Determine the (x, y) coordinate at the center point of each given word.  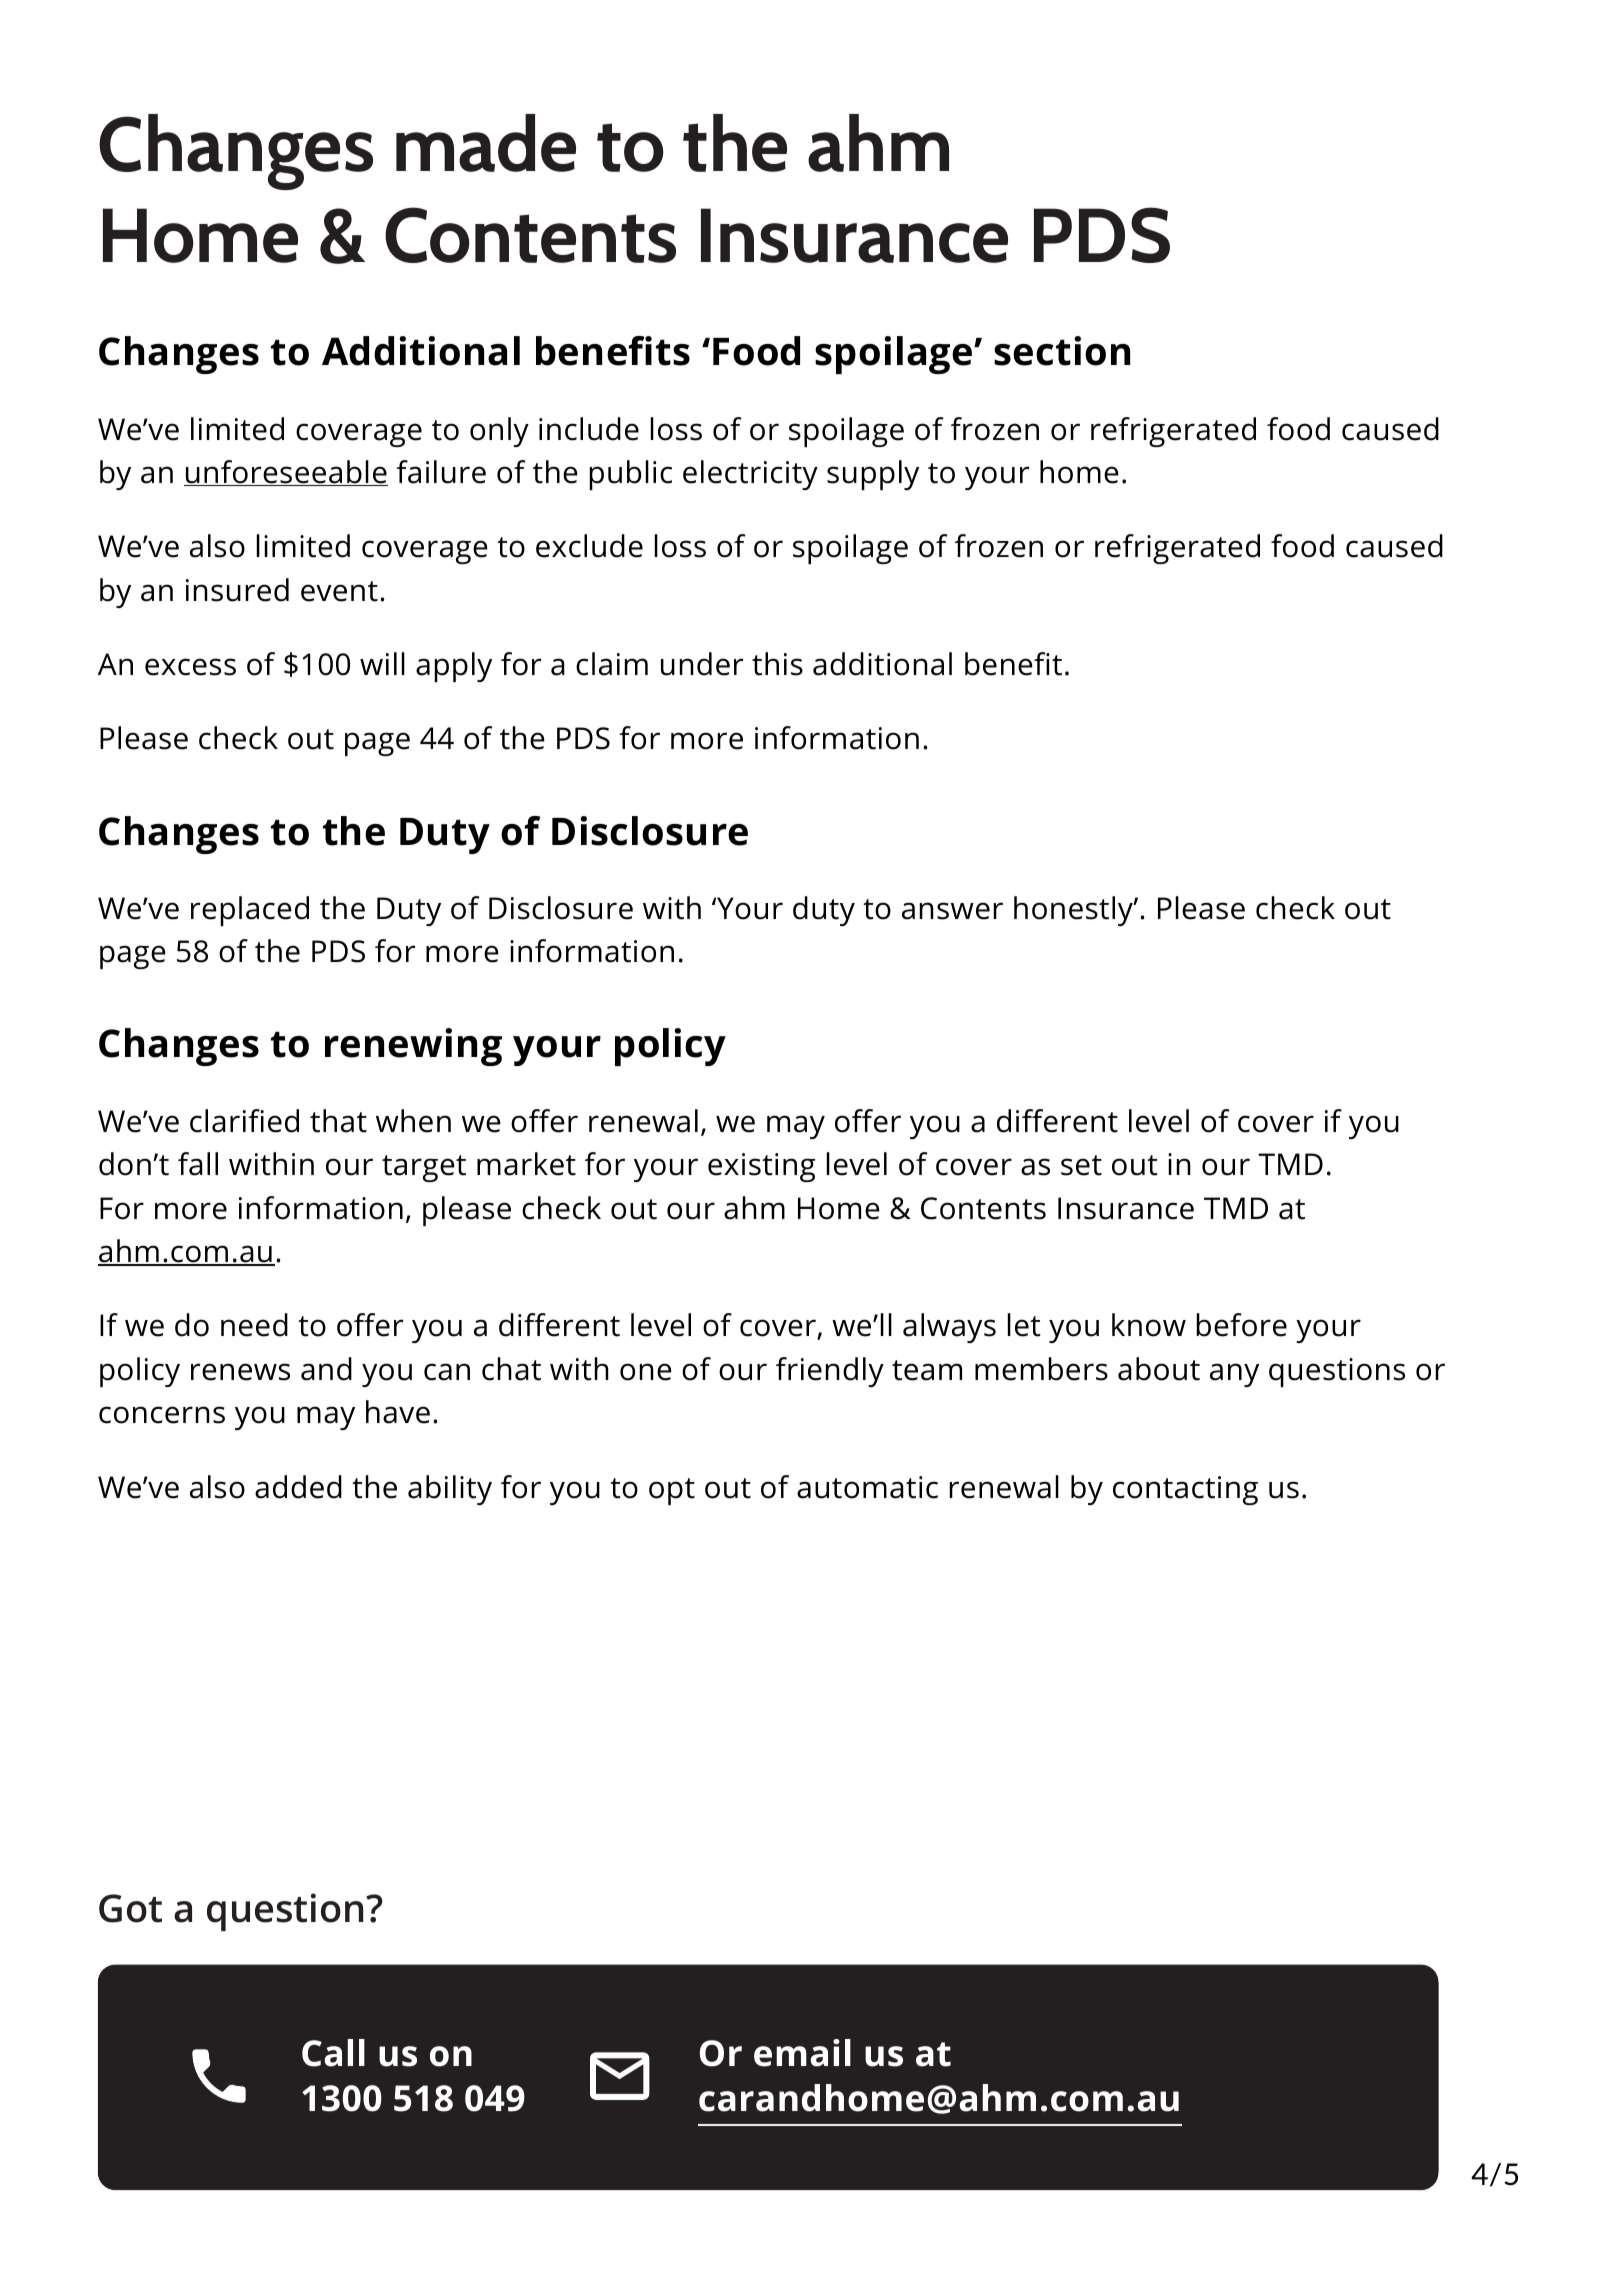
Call (333, 2053)
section (1062, 351)
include (589, 429)
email (802, 2053)
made (486, 143)
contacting (1185, 1490)
